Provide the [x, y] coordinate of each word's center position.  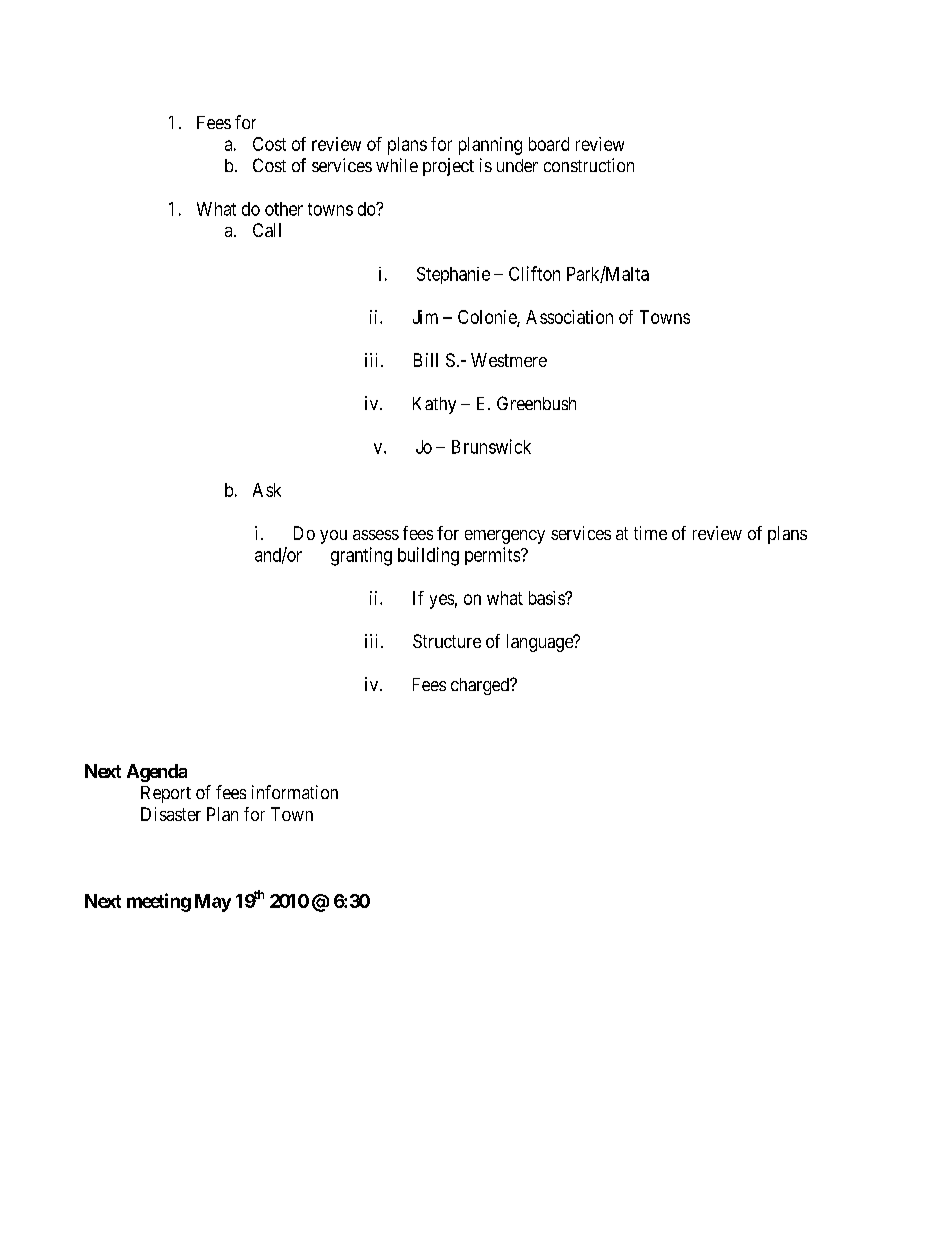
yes [442, 601]
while [397, 165]
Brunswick [491, 446]
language [541, 643]
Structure [447, 641]
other [284, 209]
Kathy [434, 405]
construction [589, 165]
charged [481, 686]
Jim [425, 317]
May [213, 903]
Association [569, 317]
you [333, 537]
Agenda [157, 773]
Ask [267, 490]
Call [267, 230]
